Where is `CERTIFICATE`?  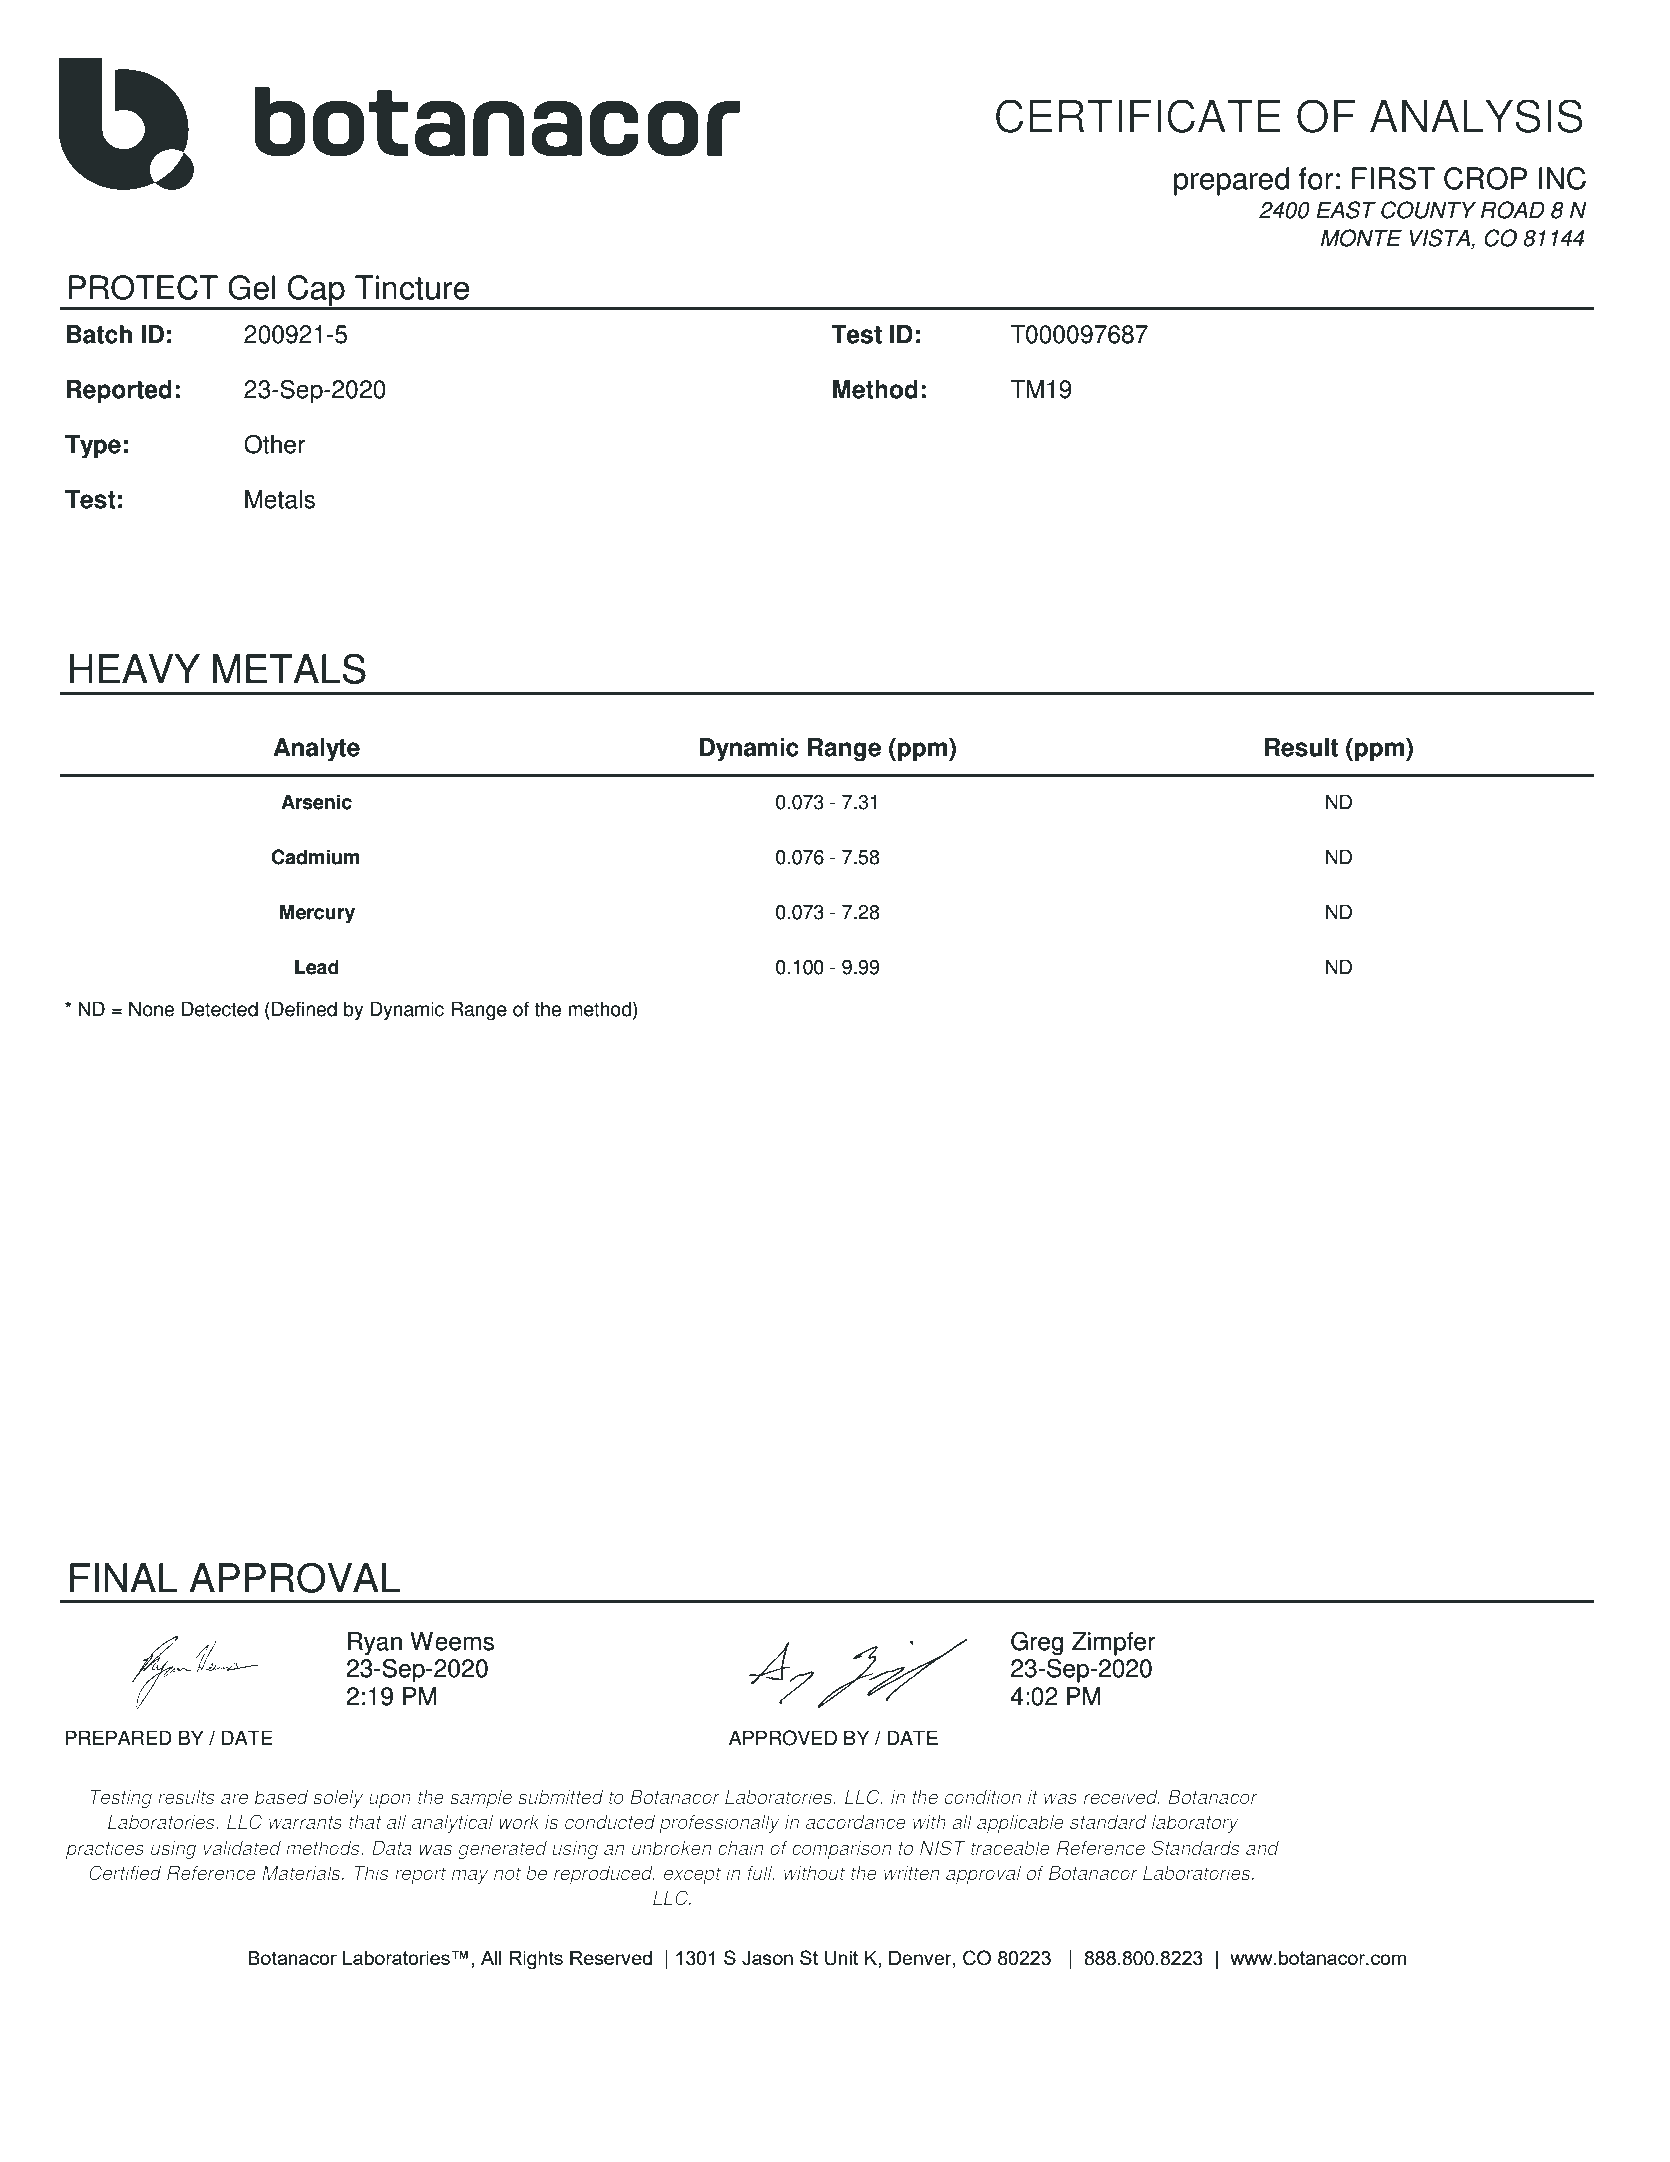 CERTIFICATE is located at coordinates (1138, 116).
